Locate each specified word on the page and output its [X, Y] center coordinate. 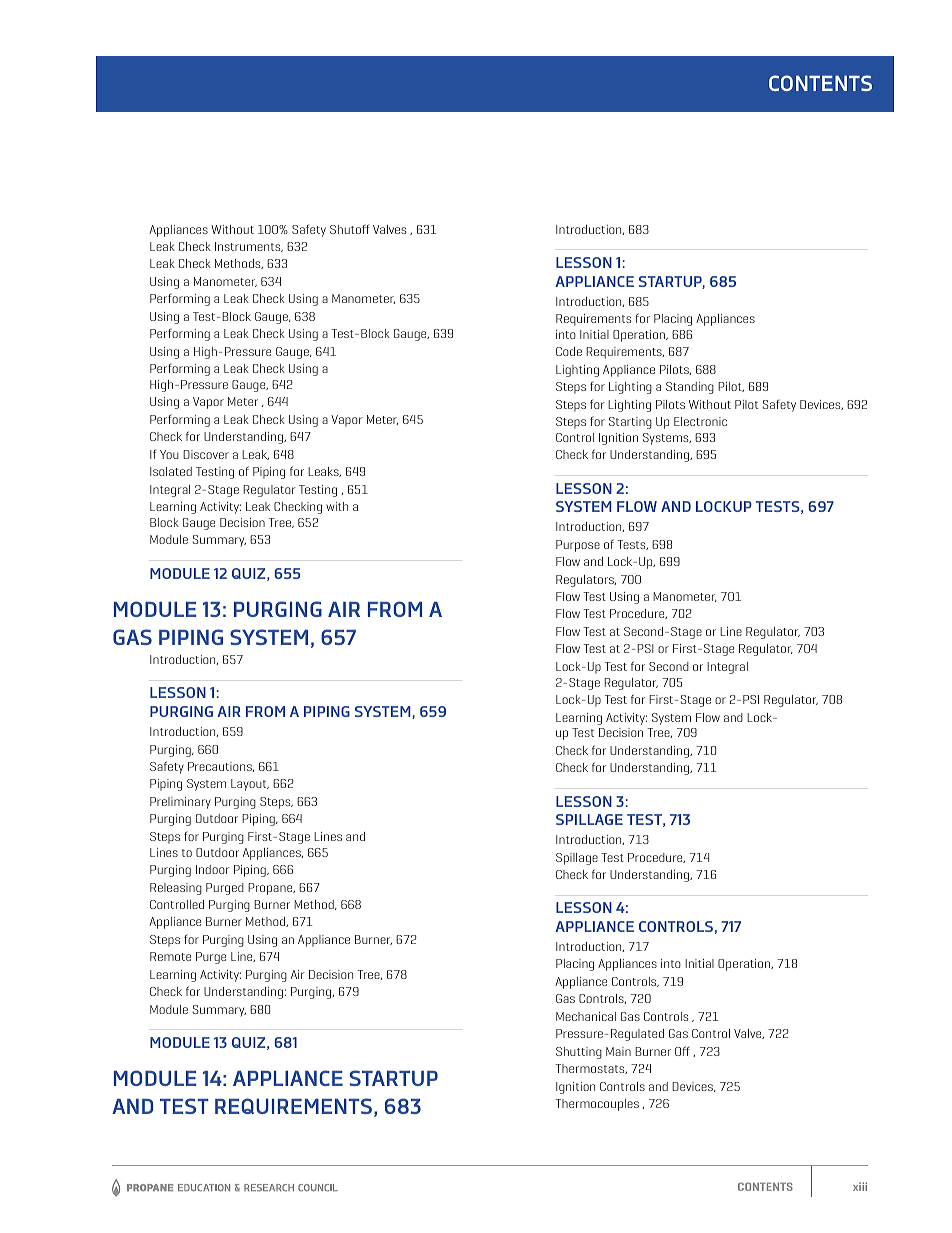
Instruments [249, 247]
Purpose [578, 546]
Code [569, 351]
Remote [170, 956]
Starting [630, 423]
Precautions [221, 767]
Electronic [700, 421]
